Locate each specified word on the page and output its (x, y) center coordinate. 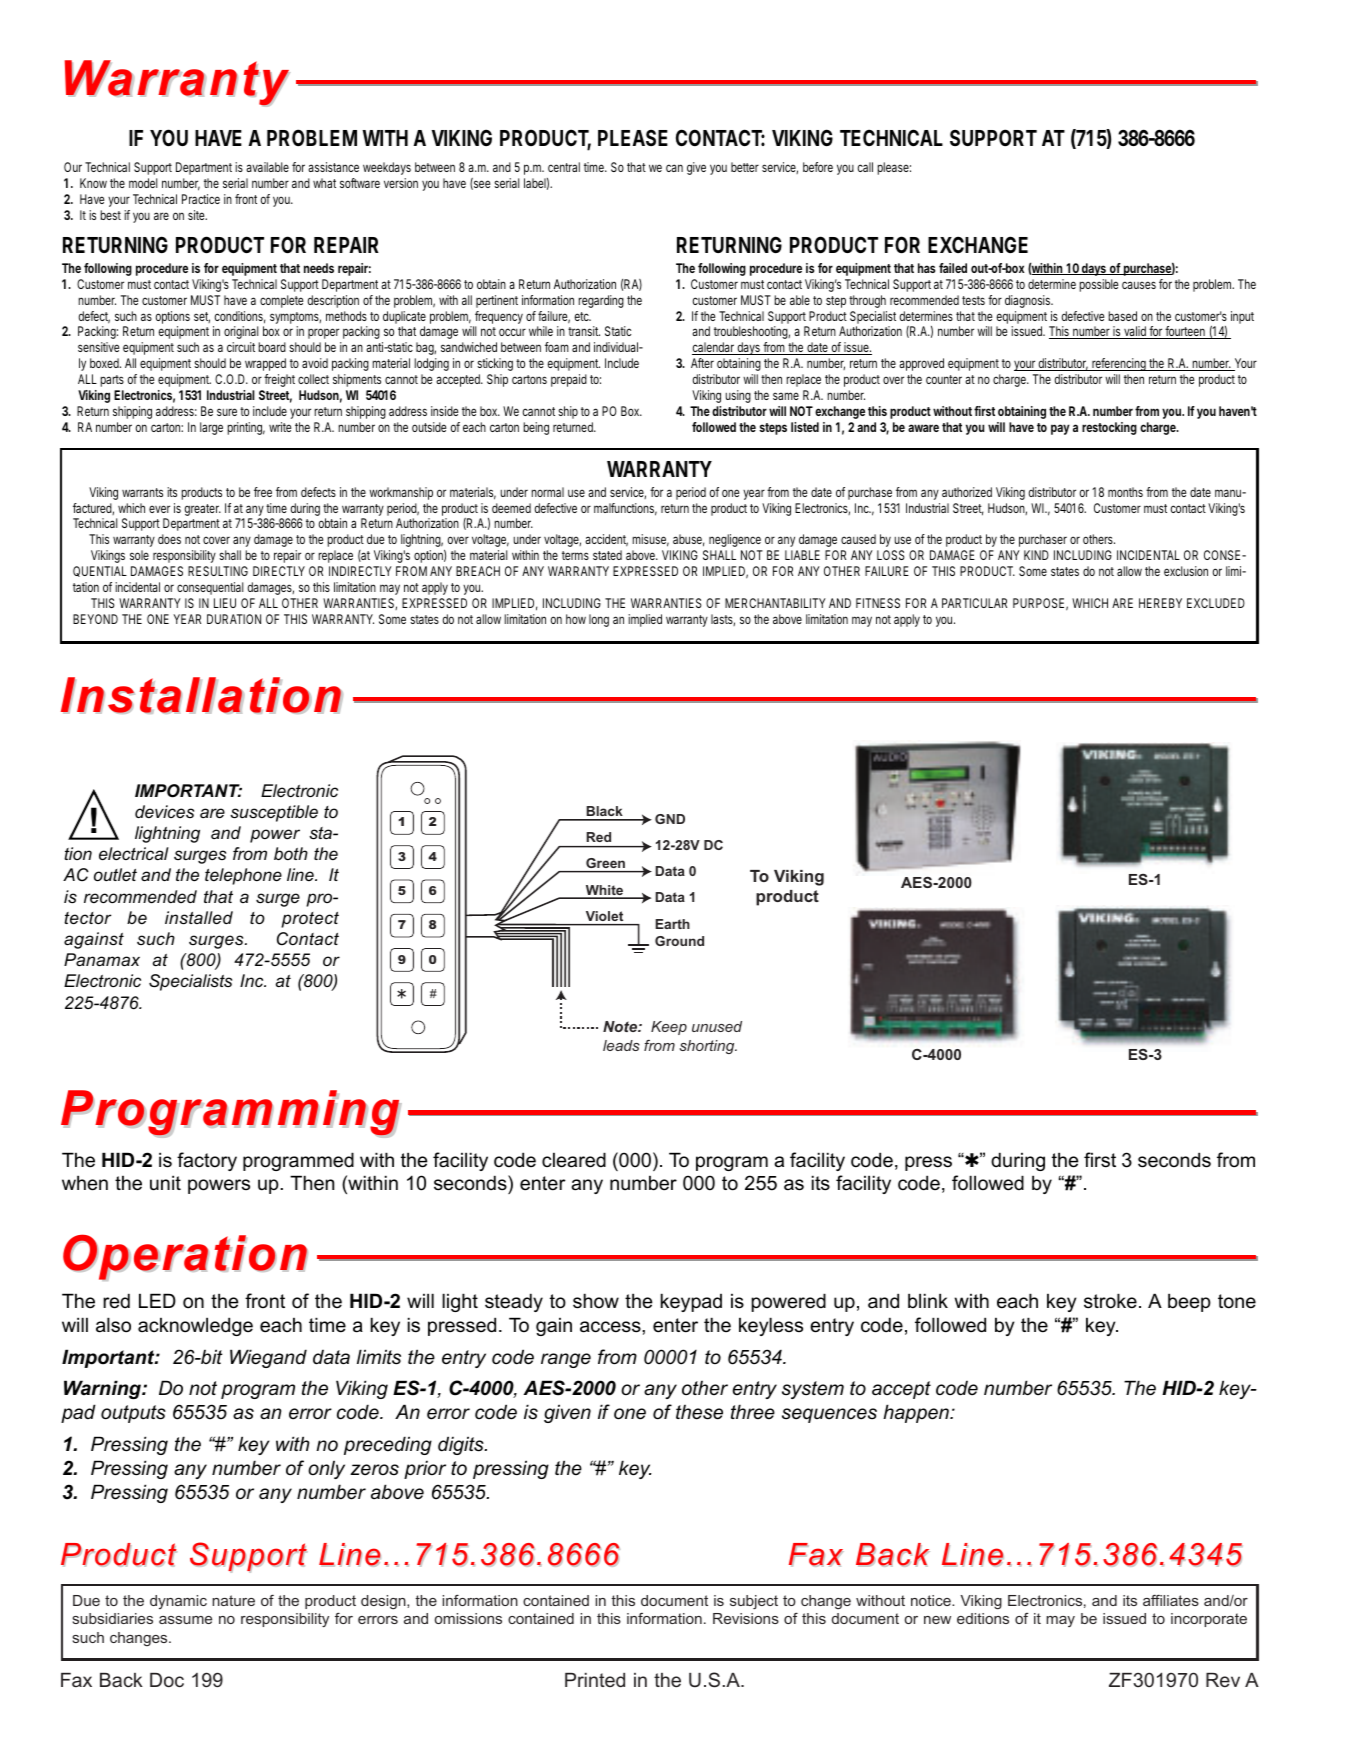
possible (1098, 285)
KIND (1036, 555)
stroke (1110, 1301)
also (113, 1325)
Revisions (746, 1618)
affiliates (1171, 1600)
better (745, 167)
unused (717, 1026)
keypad (691, 1302)
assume (185, 1620)
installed (199, 918)
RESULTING (218, 571)
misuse (650, 540)
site (197, 215)
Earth (672, 924)
